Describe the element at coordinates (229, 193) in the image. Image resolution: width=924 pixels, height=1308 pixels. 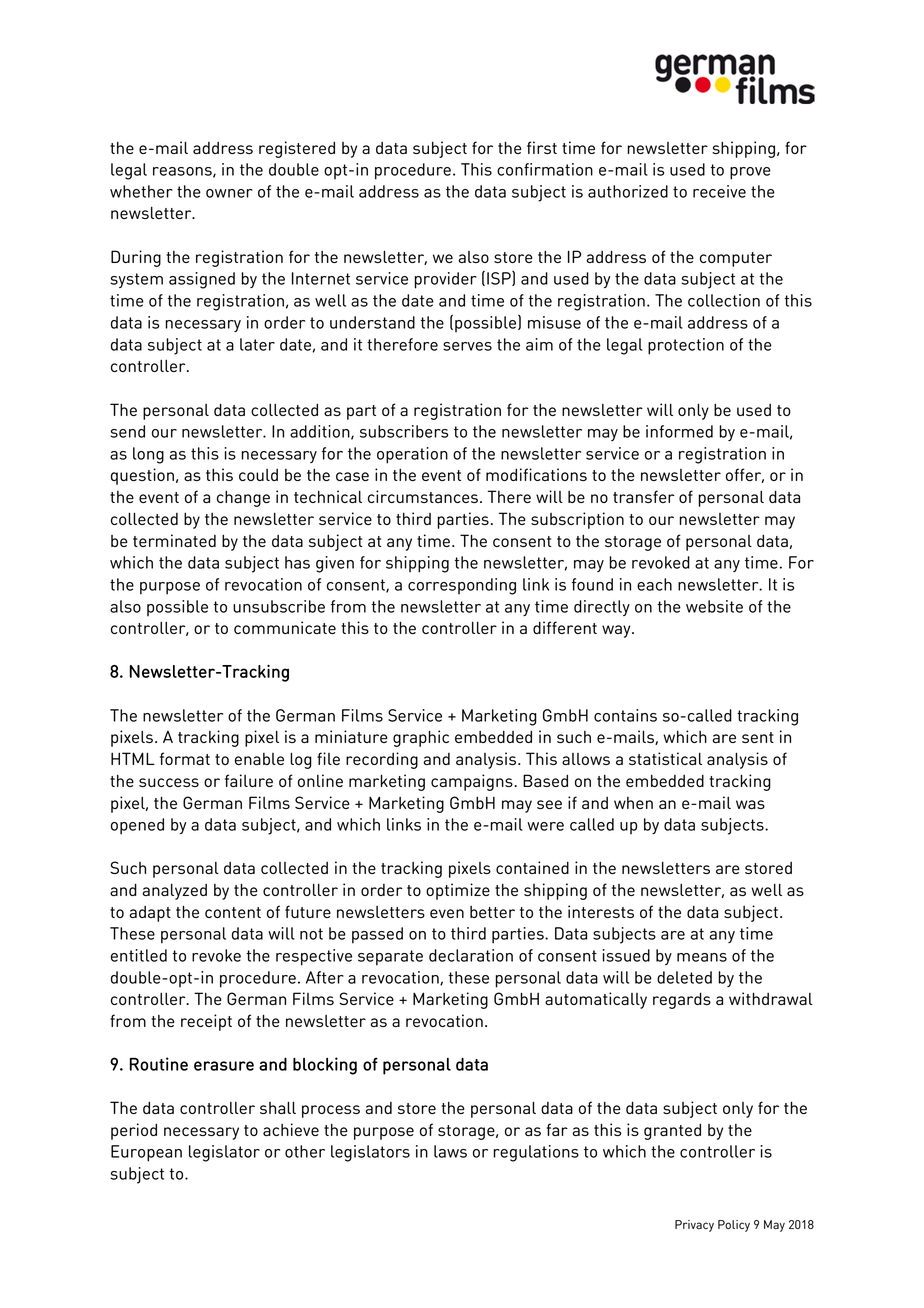
I see `owner` at that location.
